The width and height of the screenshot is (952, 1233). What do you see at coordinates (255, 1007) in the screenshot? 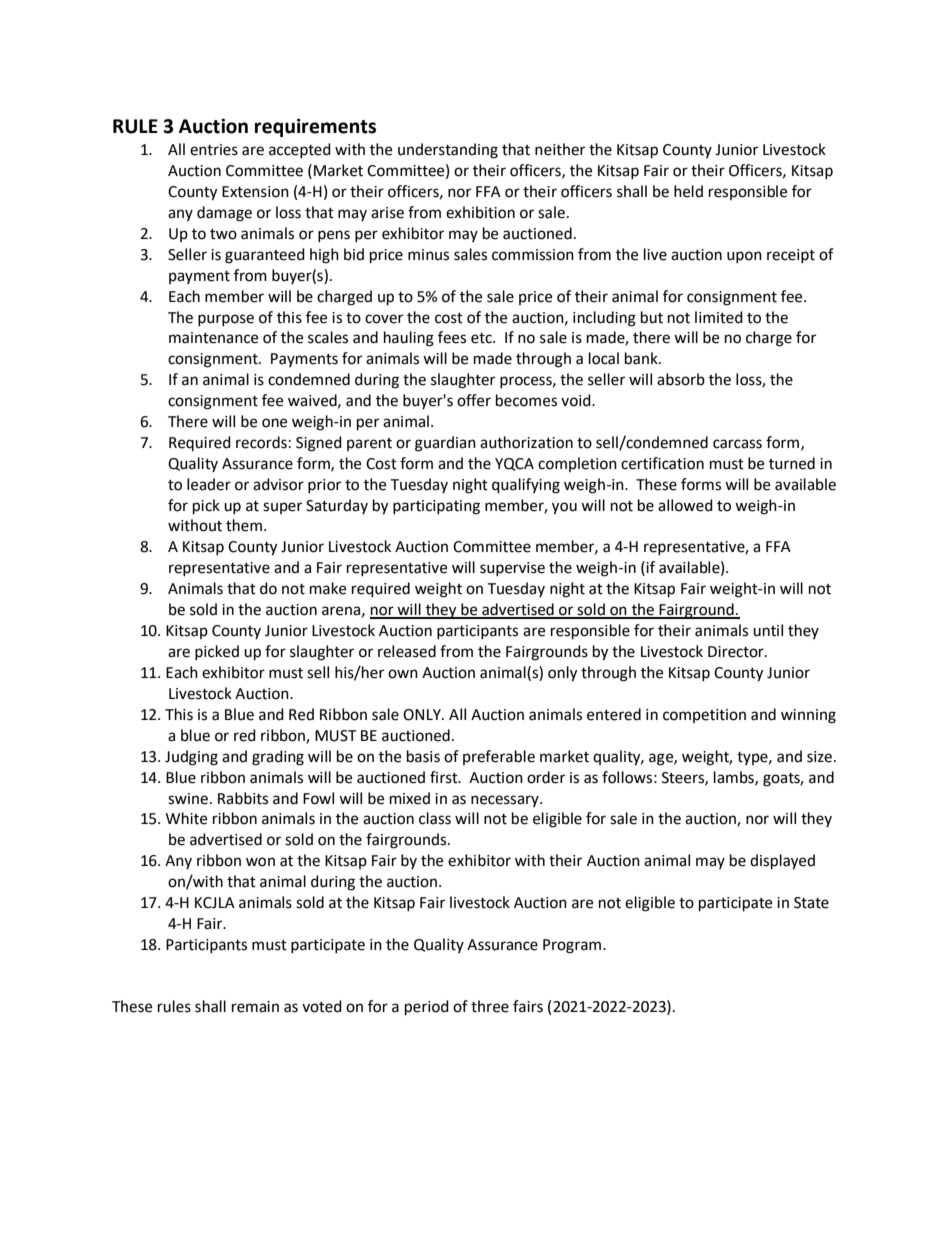
I see `remain` at bounding box center [255, 1007].
